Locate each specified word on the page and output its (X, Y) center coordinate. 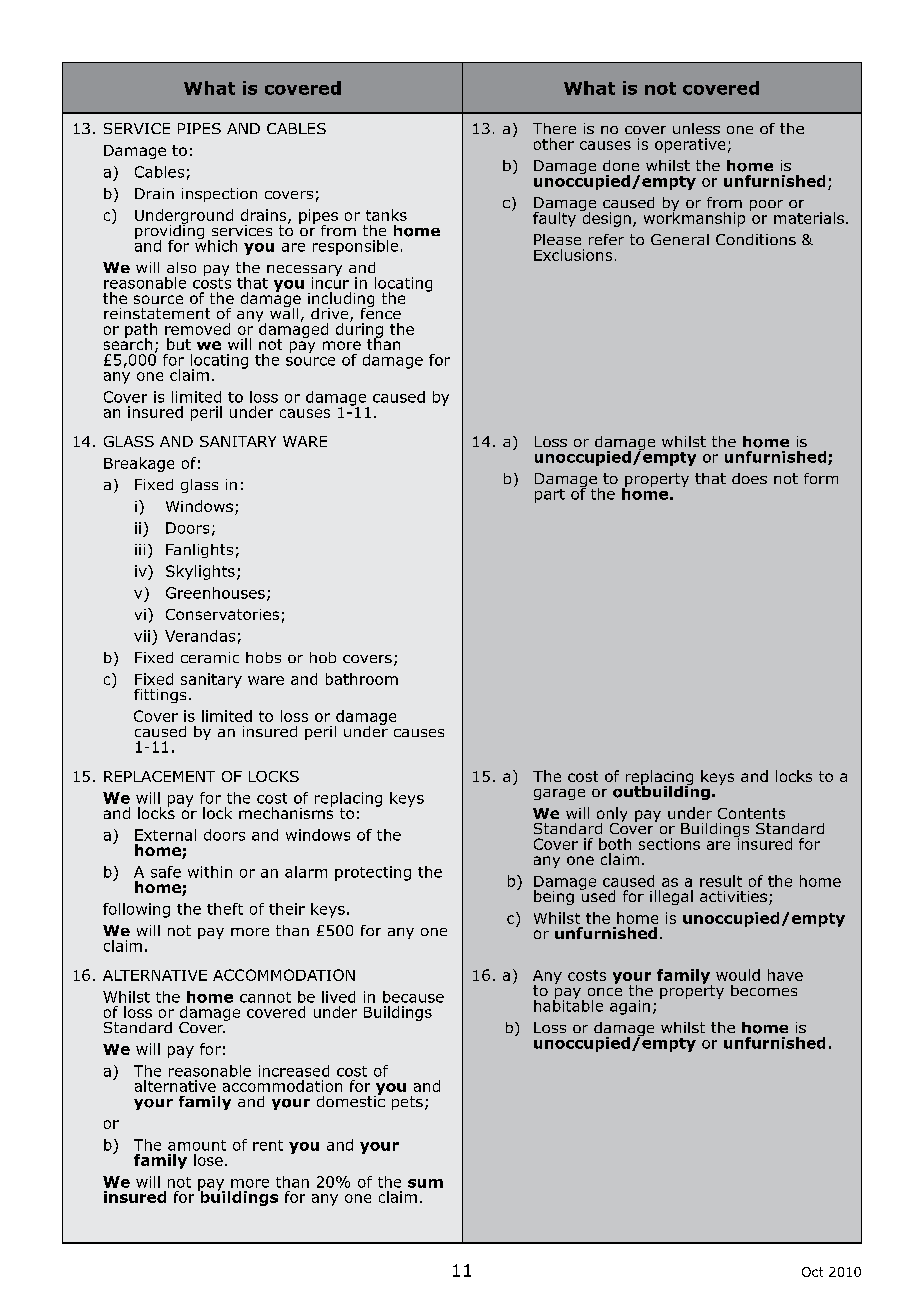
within (210, 872)
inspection (219, 195)
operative (690, 145)
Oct (812, 1272)
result (721, 881)
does (749, 478)
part (550, 496)
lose (208, 1160)
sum (425, 1183)
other (554, 144)
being (554, 897)
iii (140, 549)
